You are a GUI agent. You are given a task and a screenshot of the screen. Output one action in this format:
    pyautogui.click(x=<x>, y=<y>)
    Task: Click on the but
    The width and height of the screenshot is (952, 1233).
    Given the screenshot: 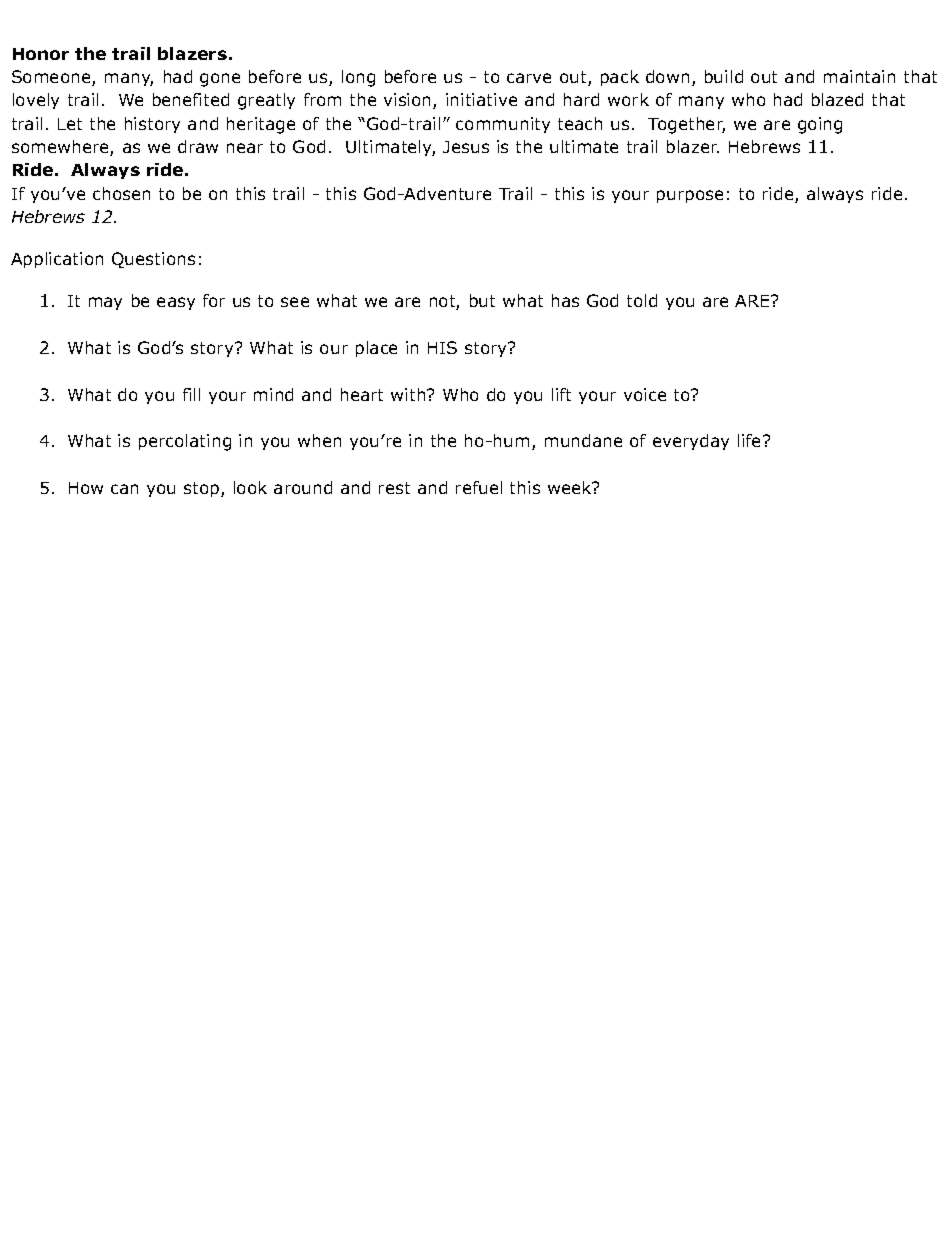 What is the action you would take?
    pyautogui.click(x=482, y=300)
